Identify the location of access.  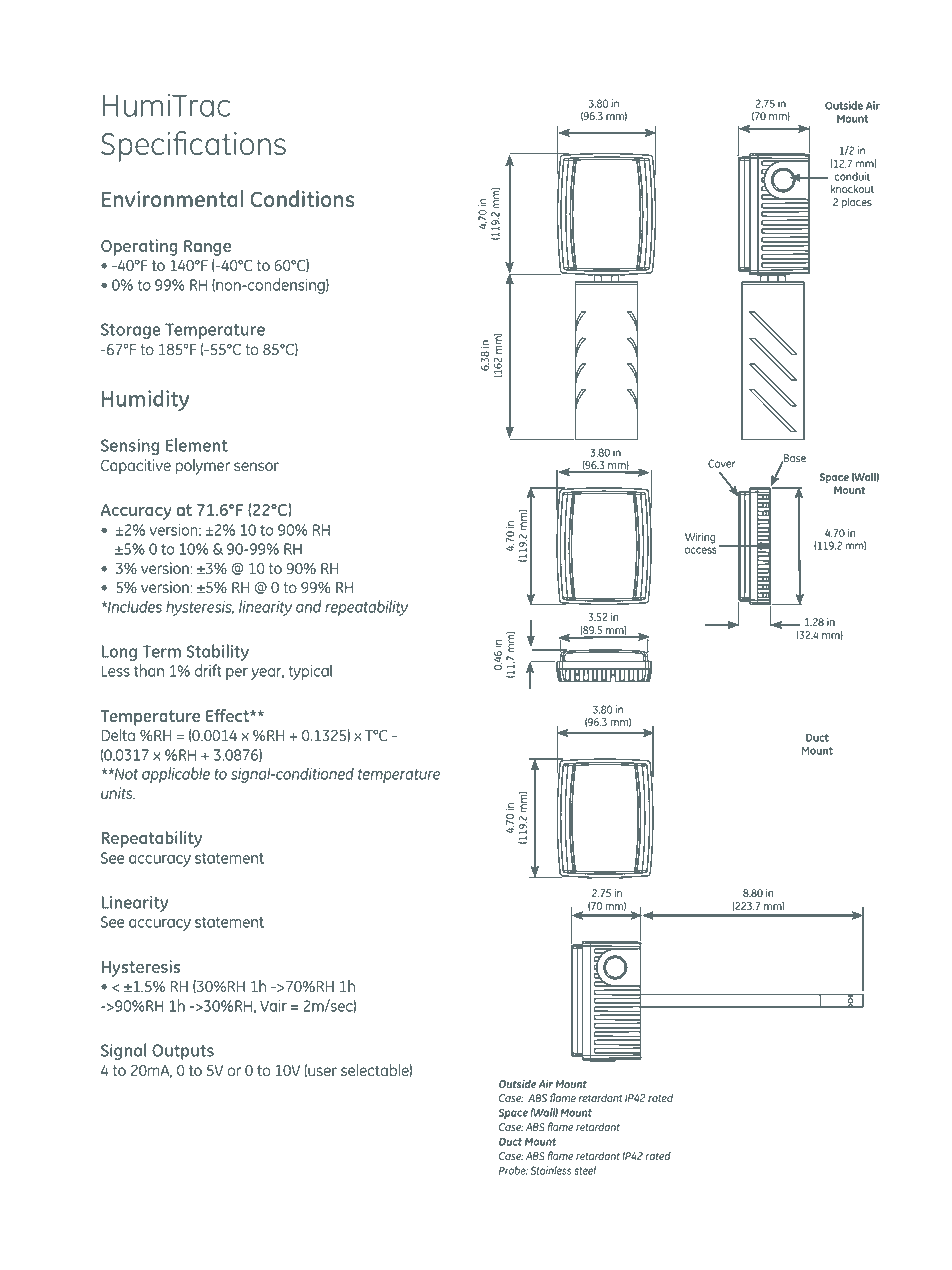
(700, 550).
